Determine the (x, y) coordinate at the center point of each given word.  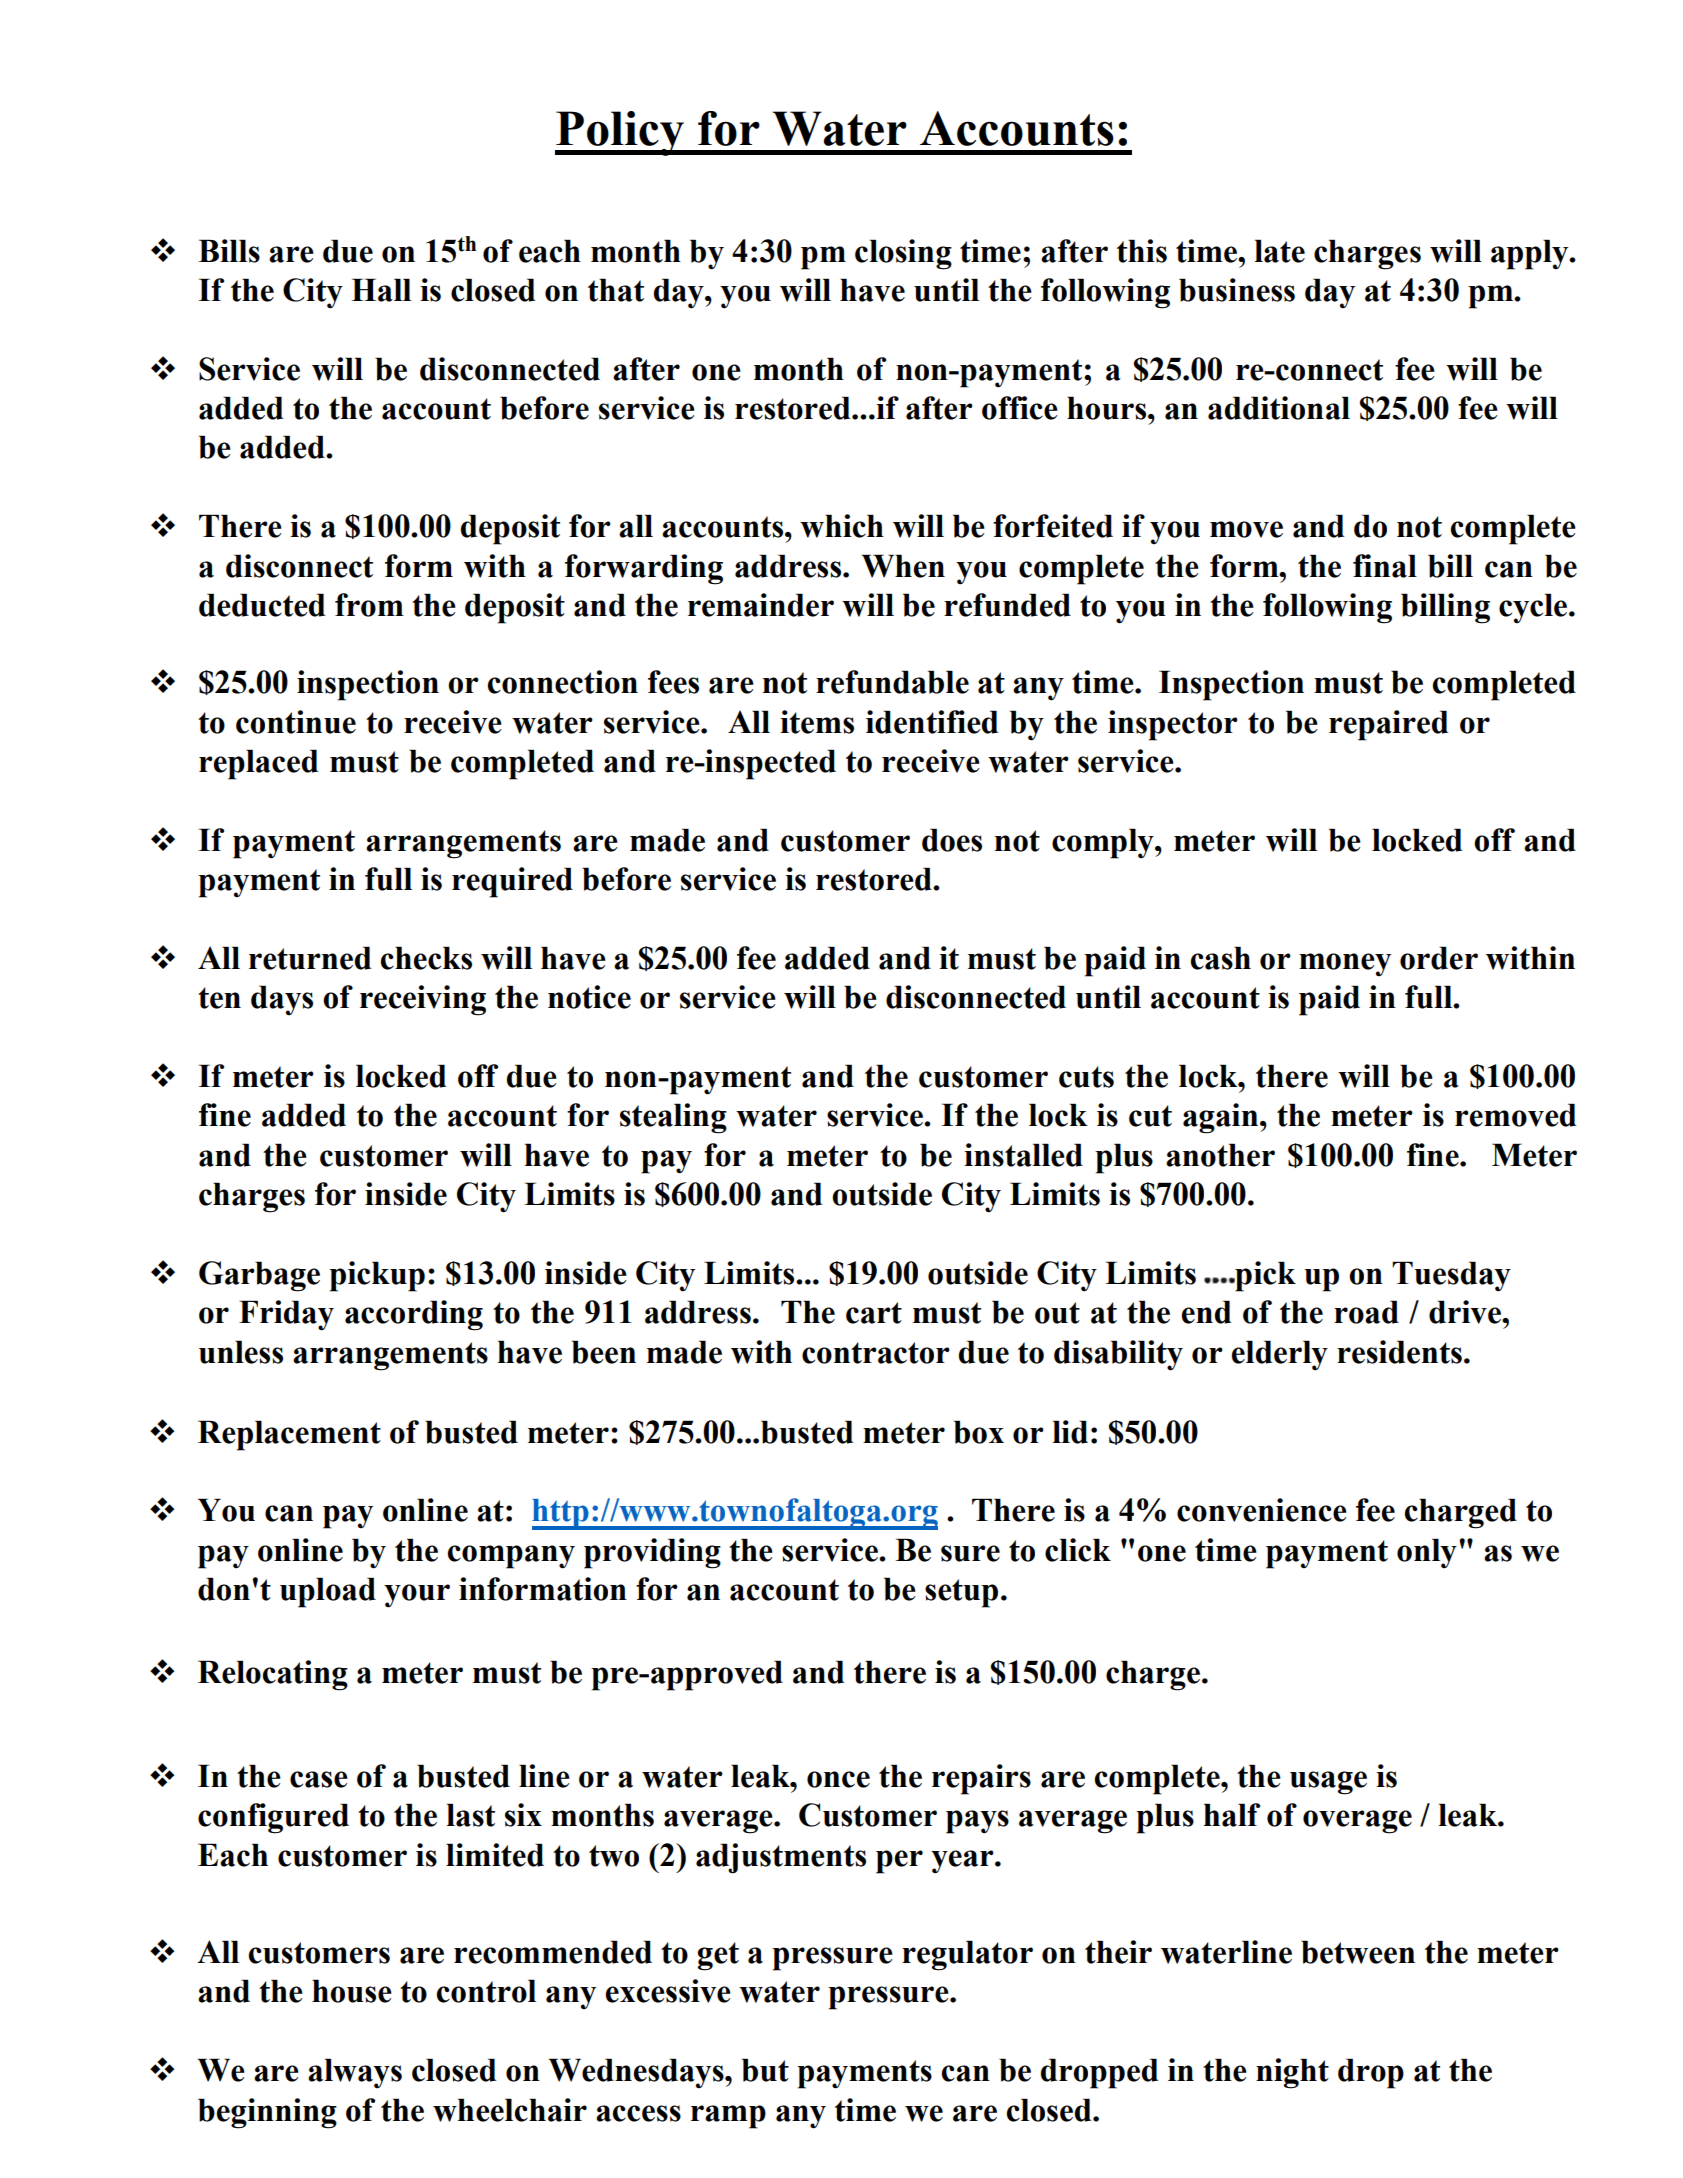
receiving (423, 1000)
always (355, 2073)
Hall (381, 290)
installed (1023, 1155)
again (1222, 1118)
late (1279, 251)
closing (903, 254)
